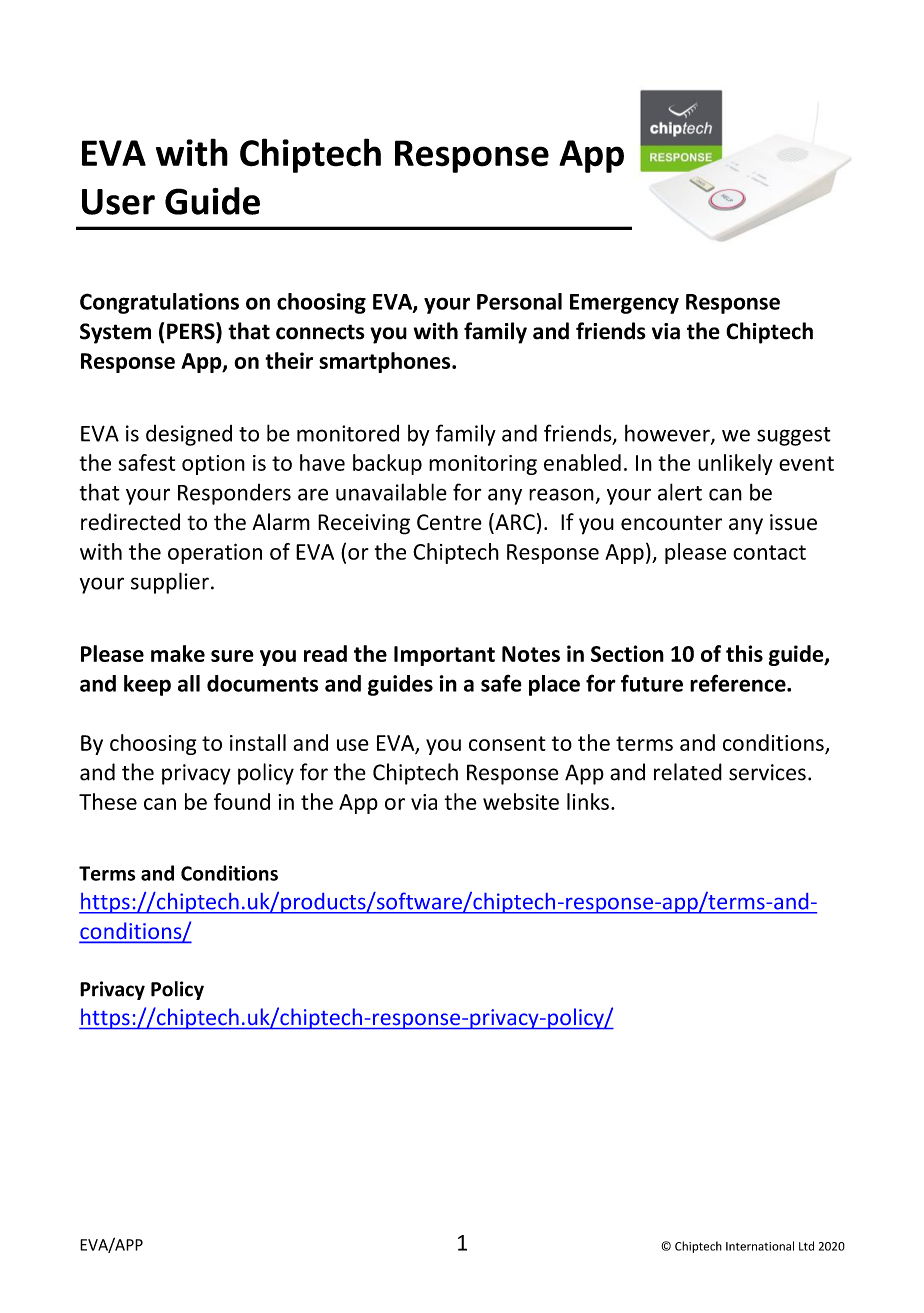 The height and width of the screenshot is (1313, 924). What do you see at coordinates (624, 304) in the screenshot?
I see `Emergency` at bounding box center [624, 304].
